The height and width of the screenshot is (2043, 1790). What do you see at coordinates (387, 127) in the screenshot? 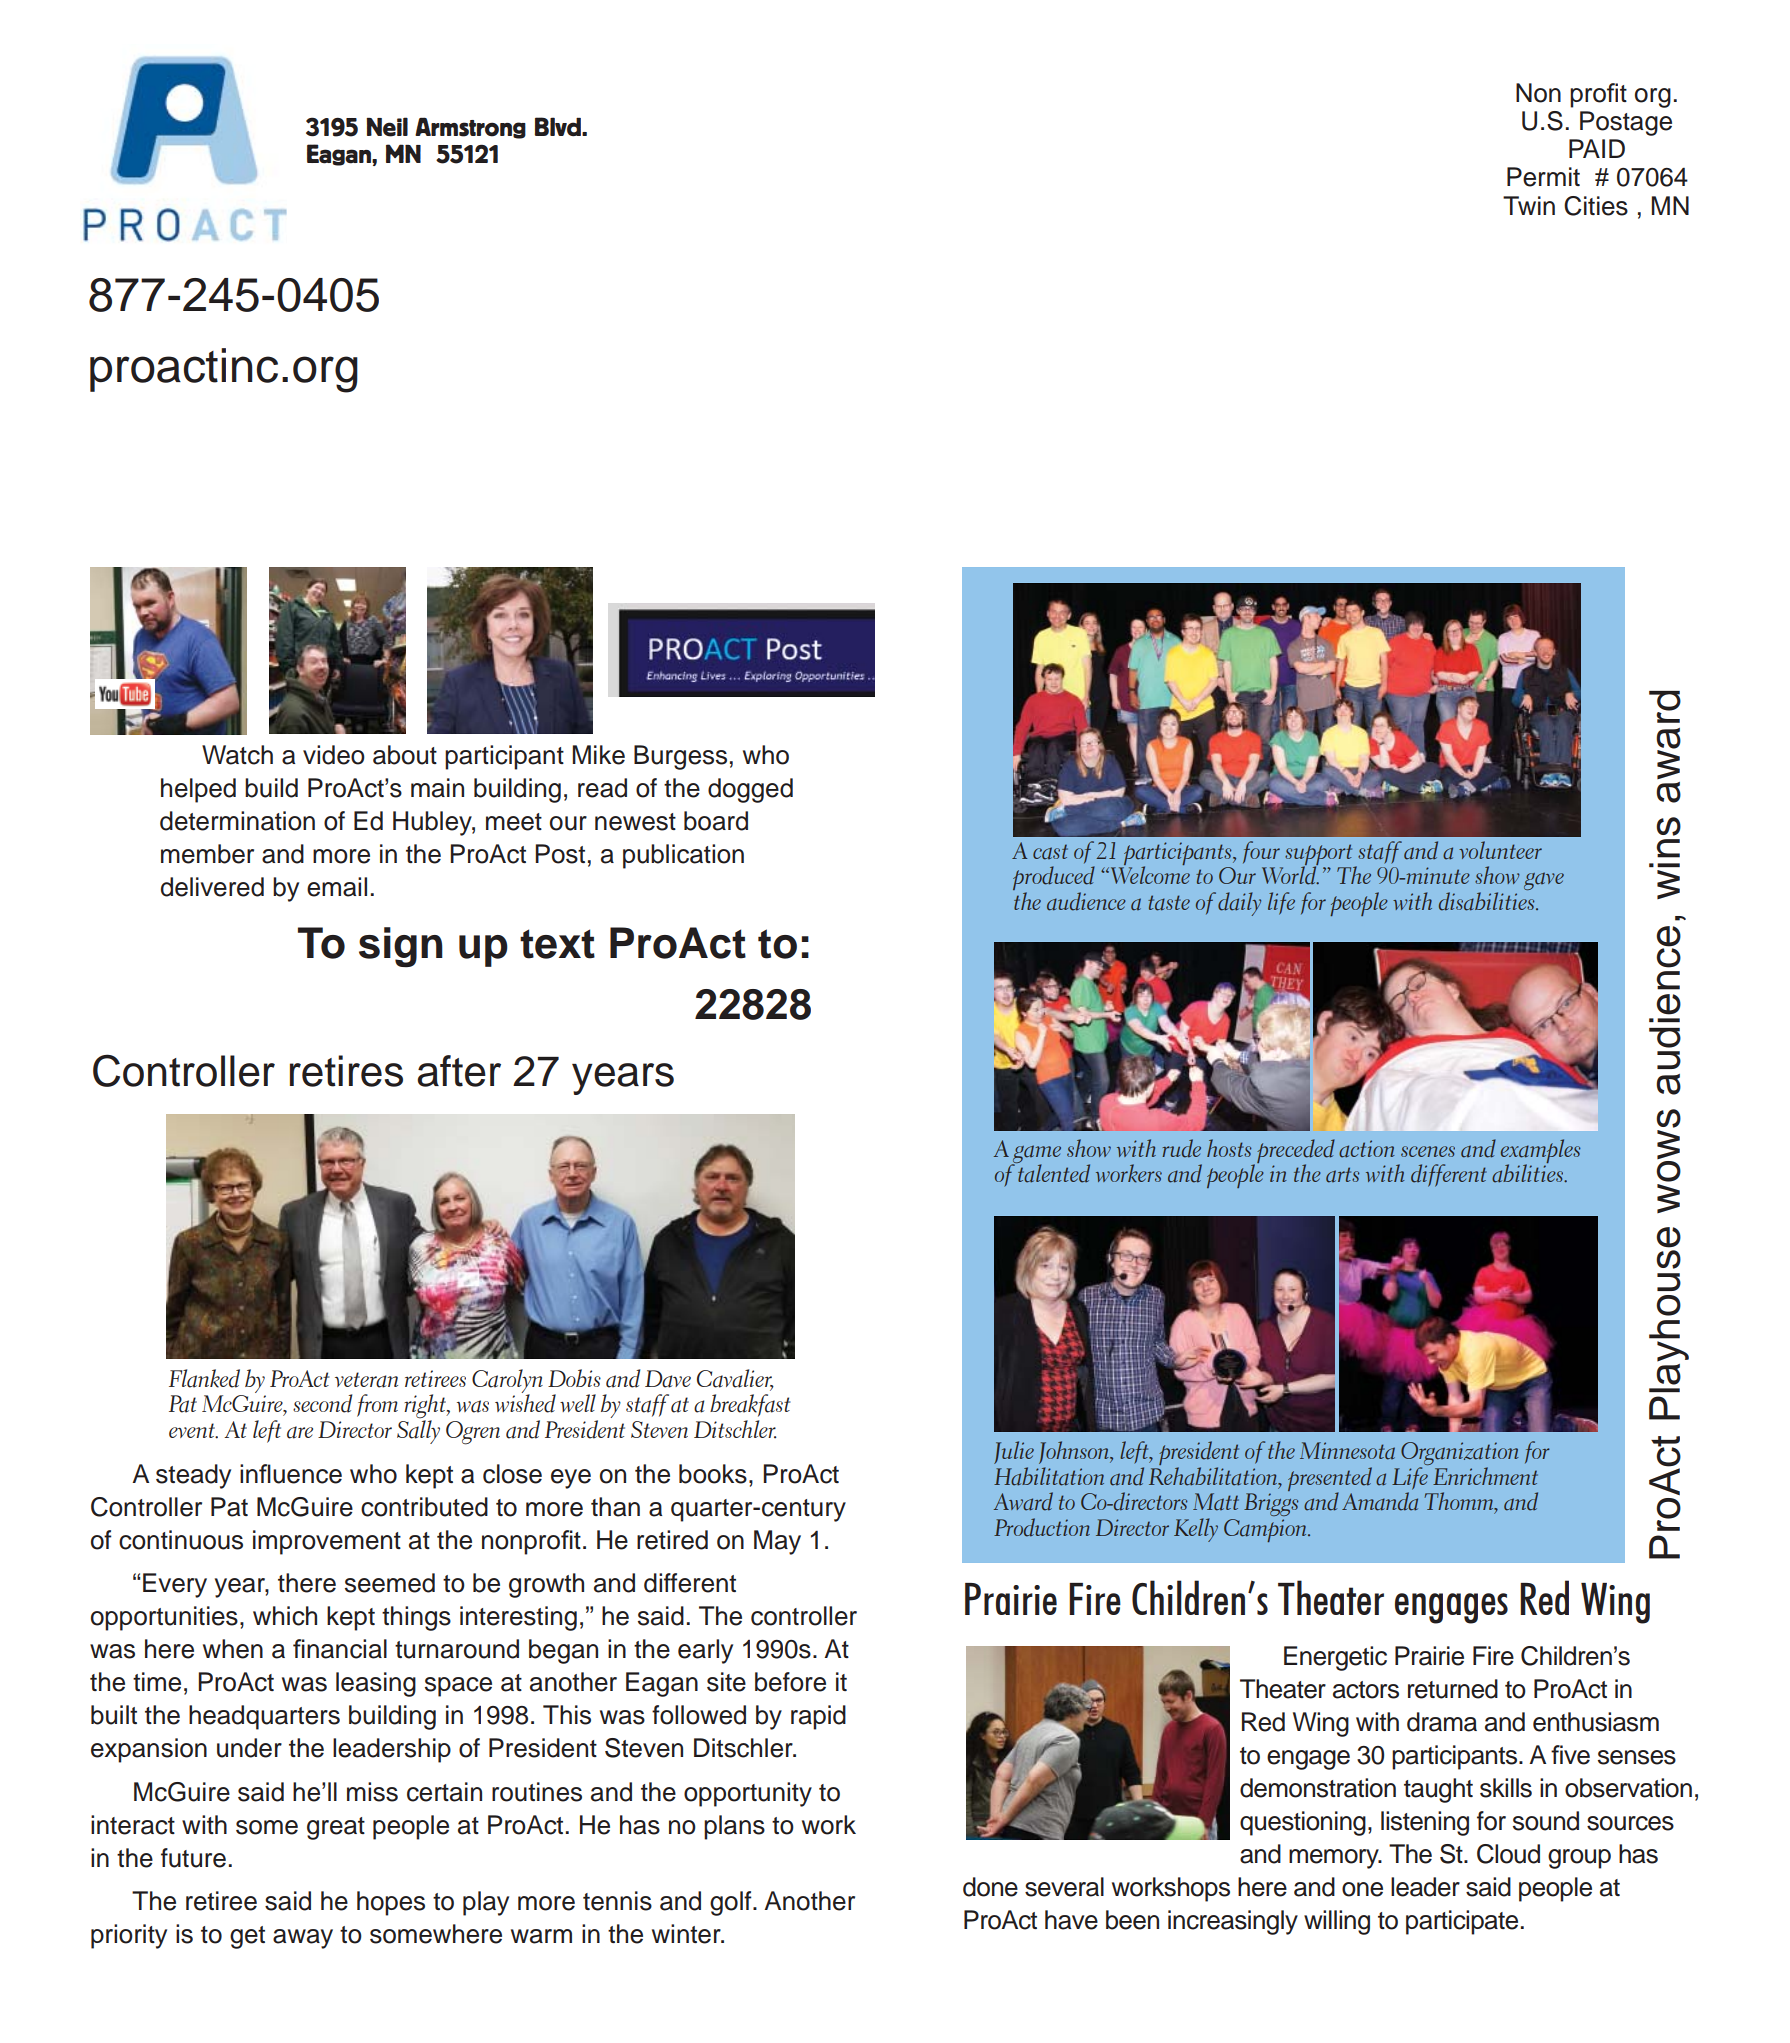
I see `Neil` at bounding box center [387, 127].
